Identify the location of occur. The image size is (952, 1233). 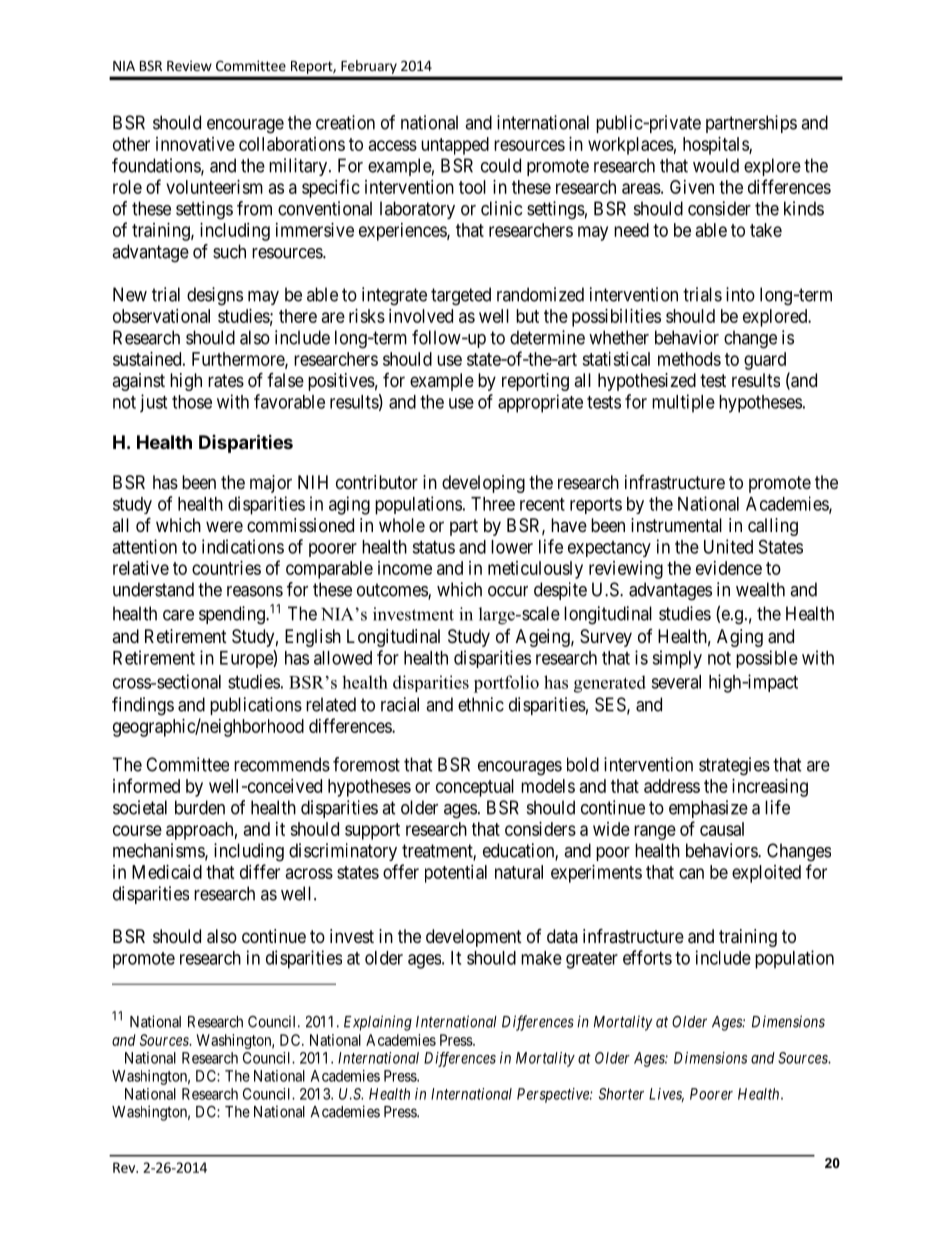
(508, 591).
